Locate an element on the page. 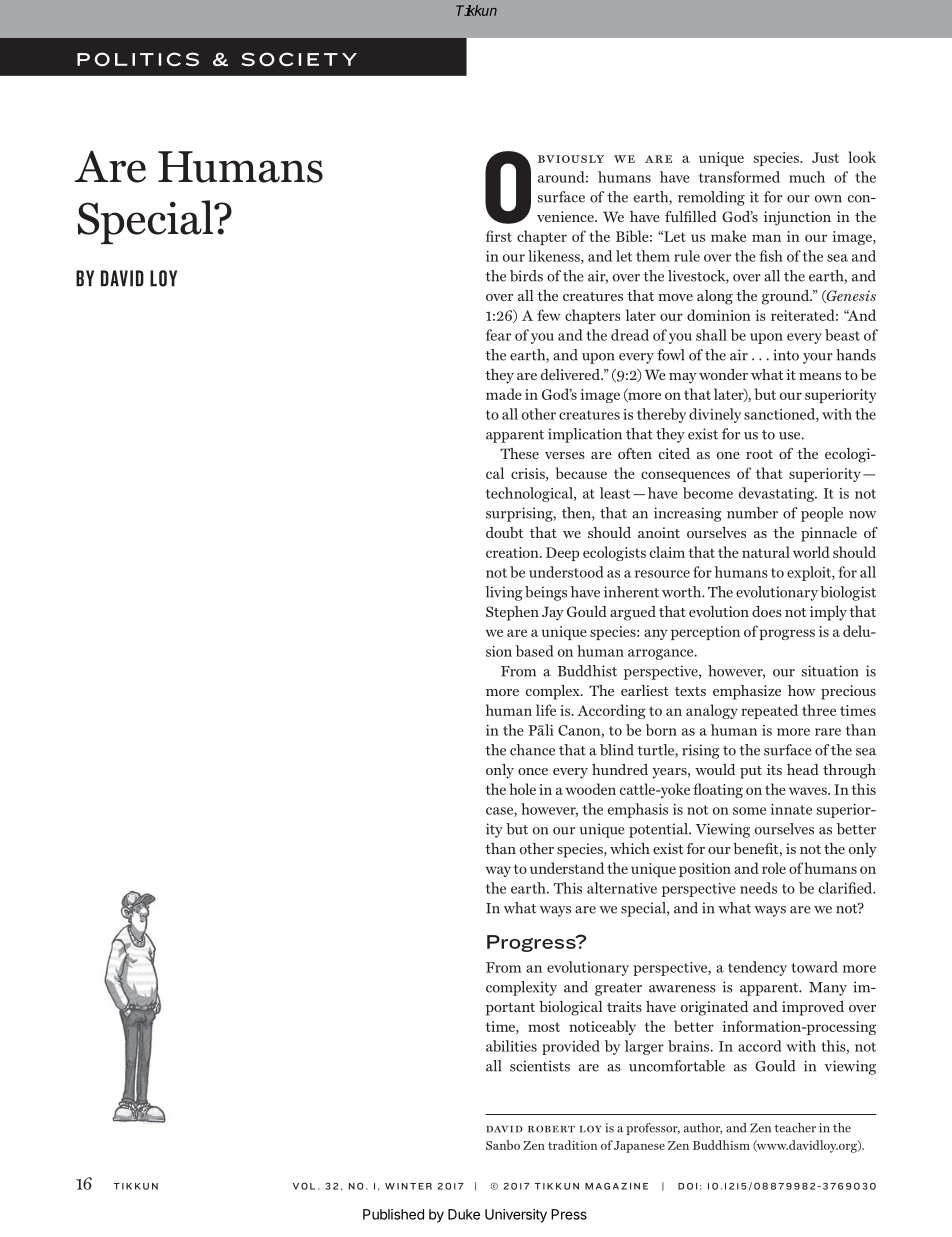  first is located at coordinates (499, 236).
